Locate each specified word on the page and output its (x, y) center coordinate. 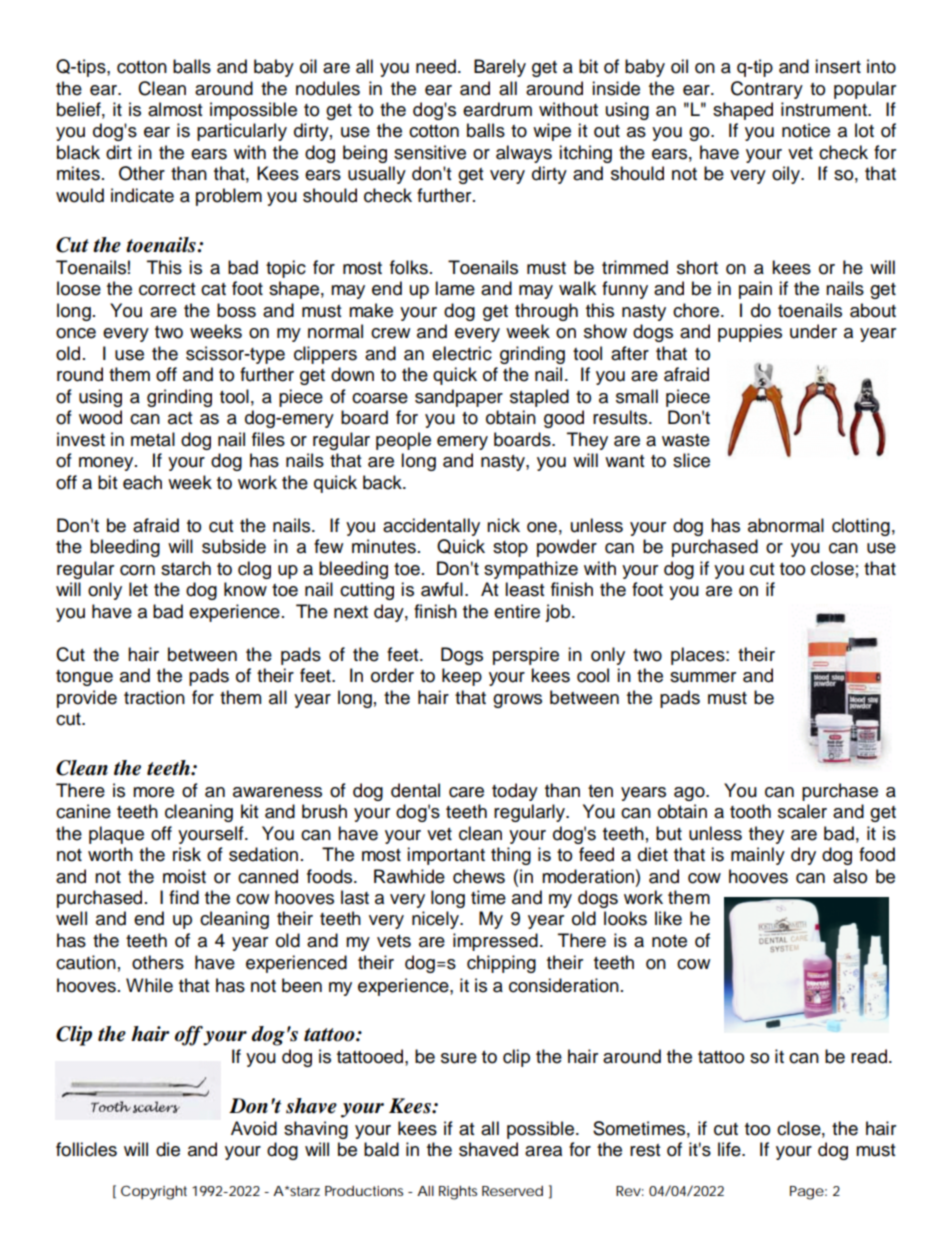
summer (703, 677)
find (184, 897)
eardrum (497, 109)
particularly (242, 132)
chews (479, 876)
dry (803, 856)
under (813, 331)
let (138, 589)
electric (462, 353)
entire (517, 611)
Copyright (154, 1192)
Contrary (767, 90)
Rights (458, 1193)
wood (100, 417)
